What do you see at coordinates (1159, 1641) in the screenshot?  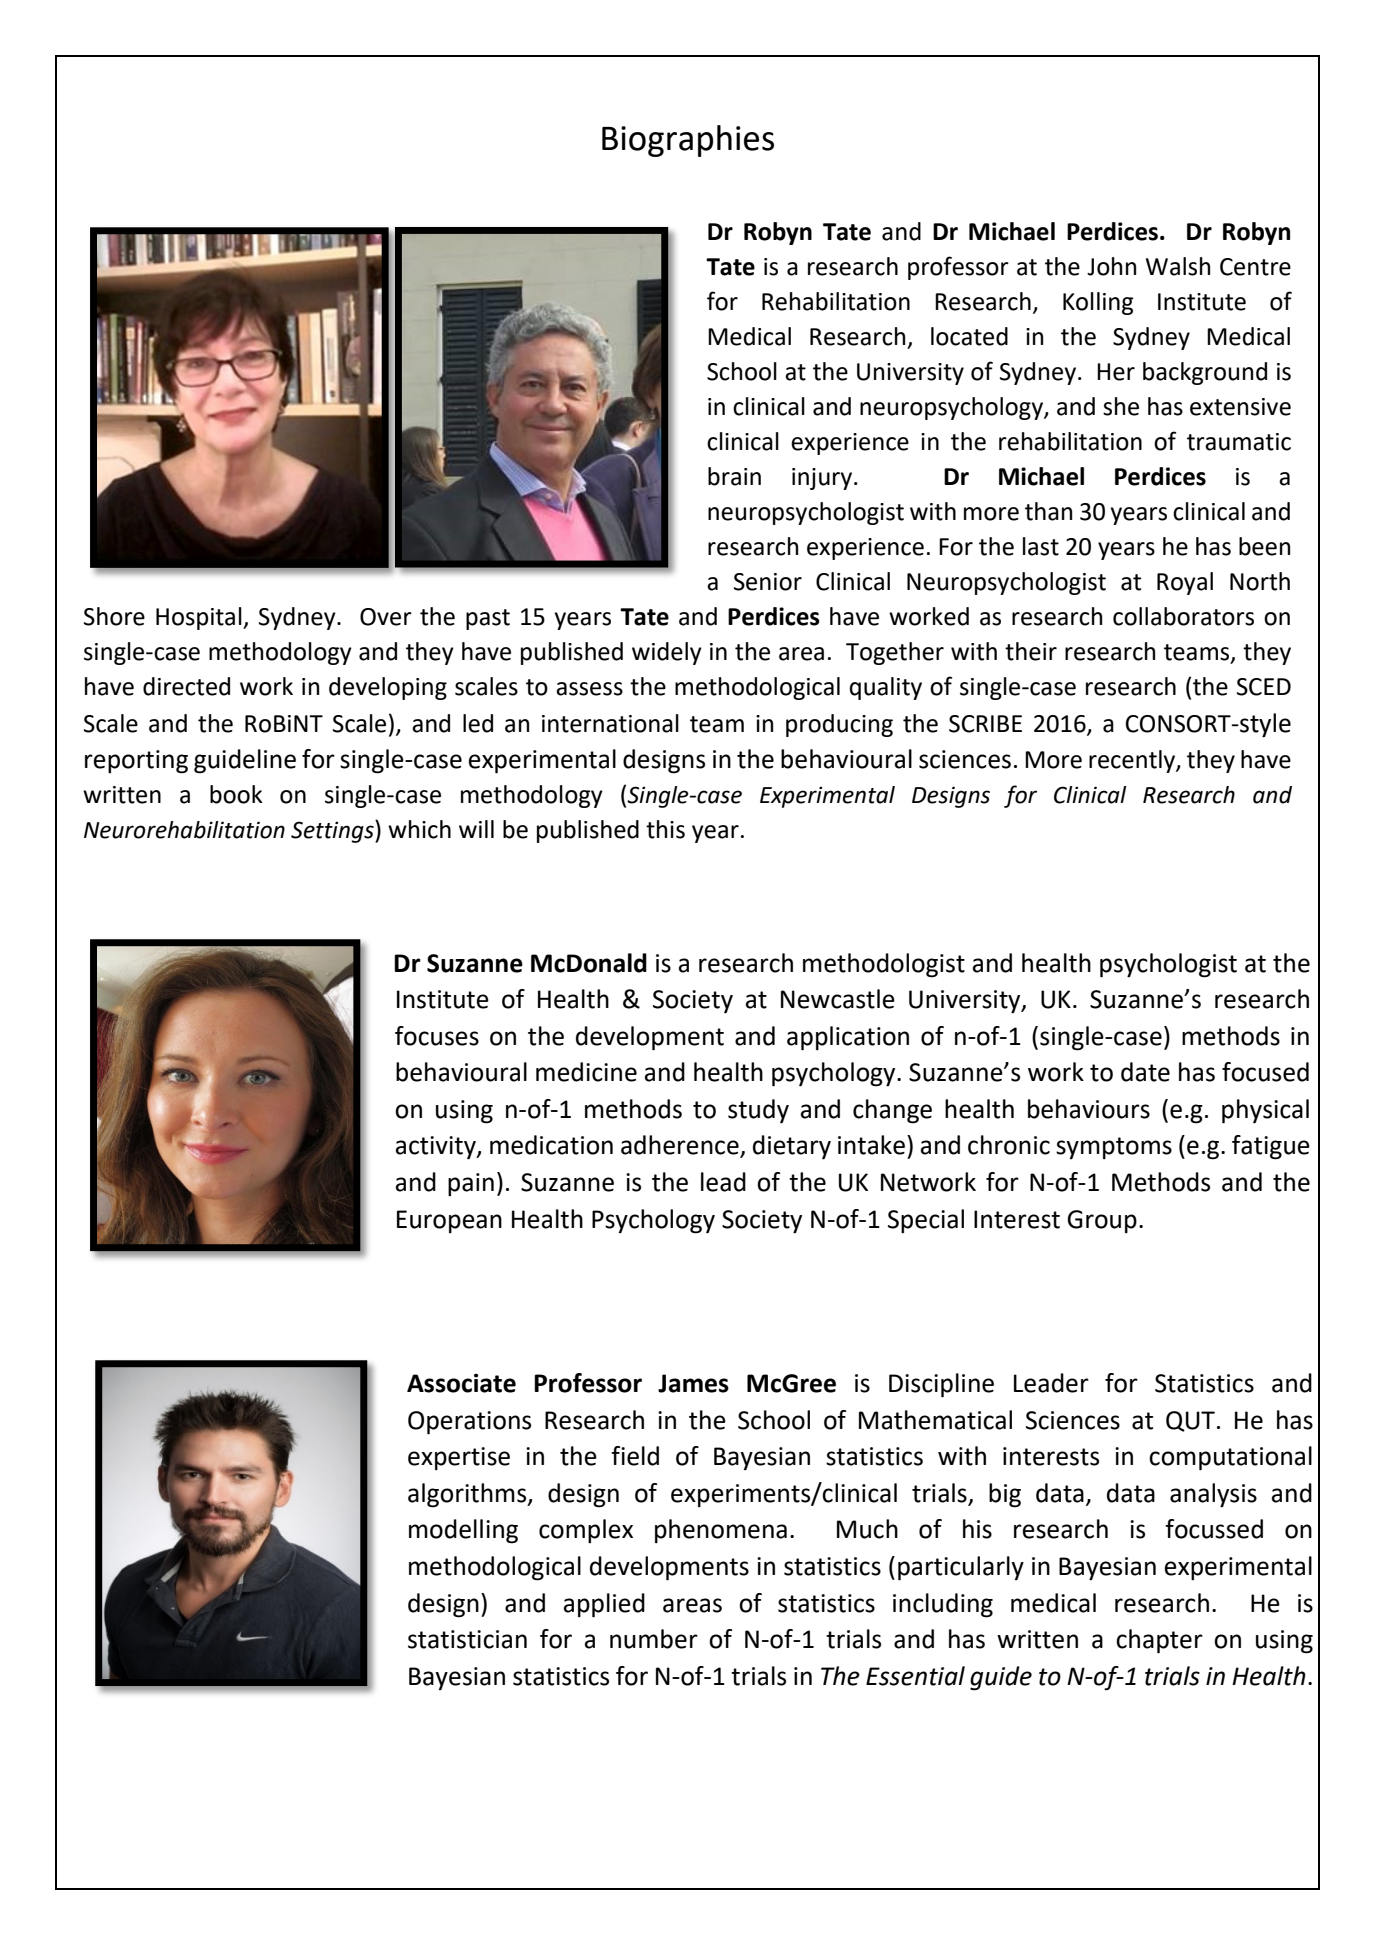 I see `chapter` at bounding box center [1159, 1641].
